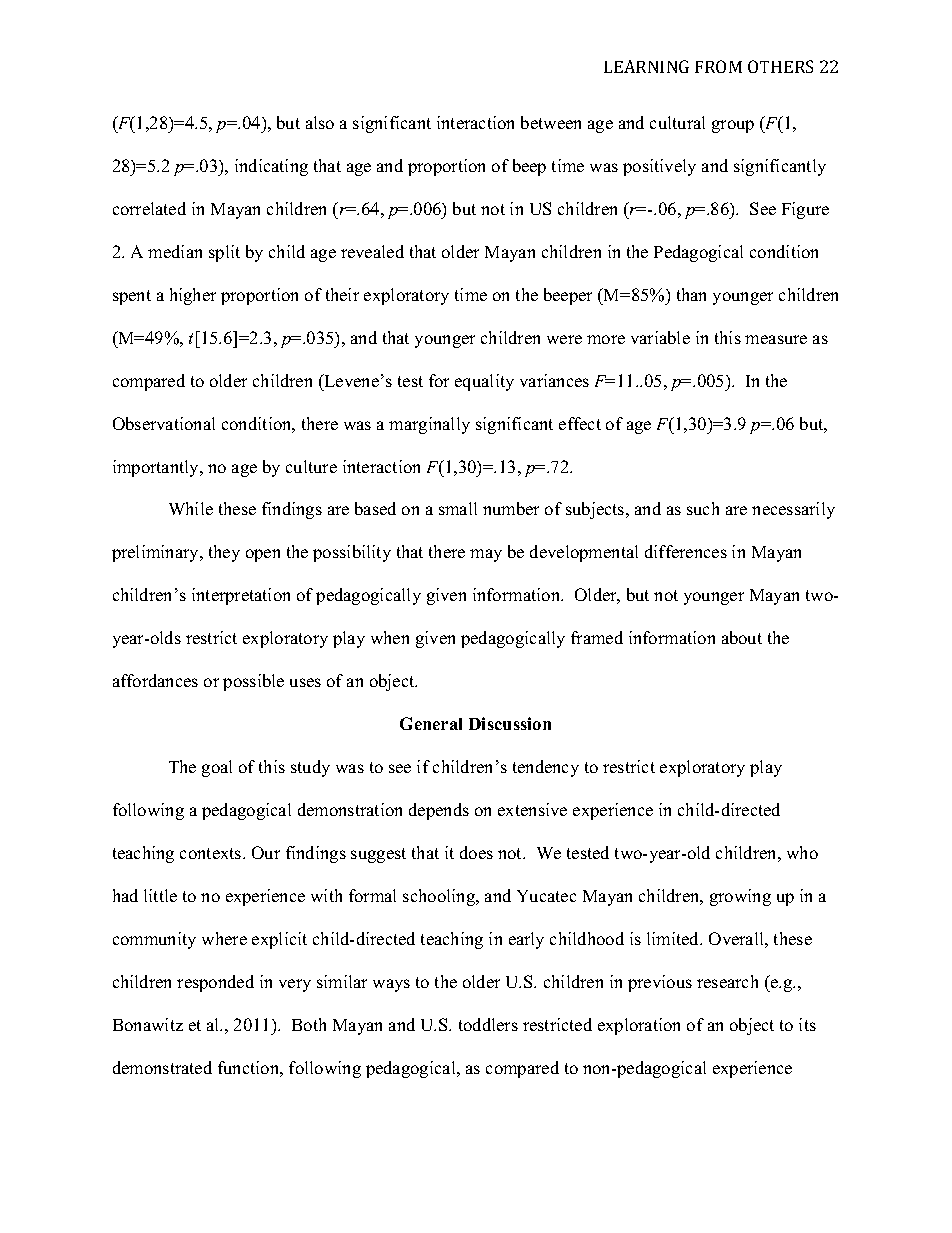  What do you see at coordinates (431, 723) in the screenshot?
I see `General` at bounding box center [431, 723].
